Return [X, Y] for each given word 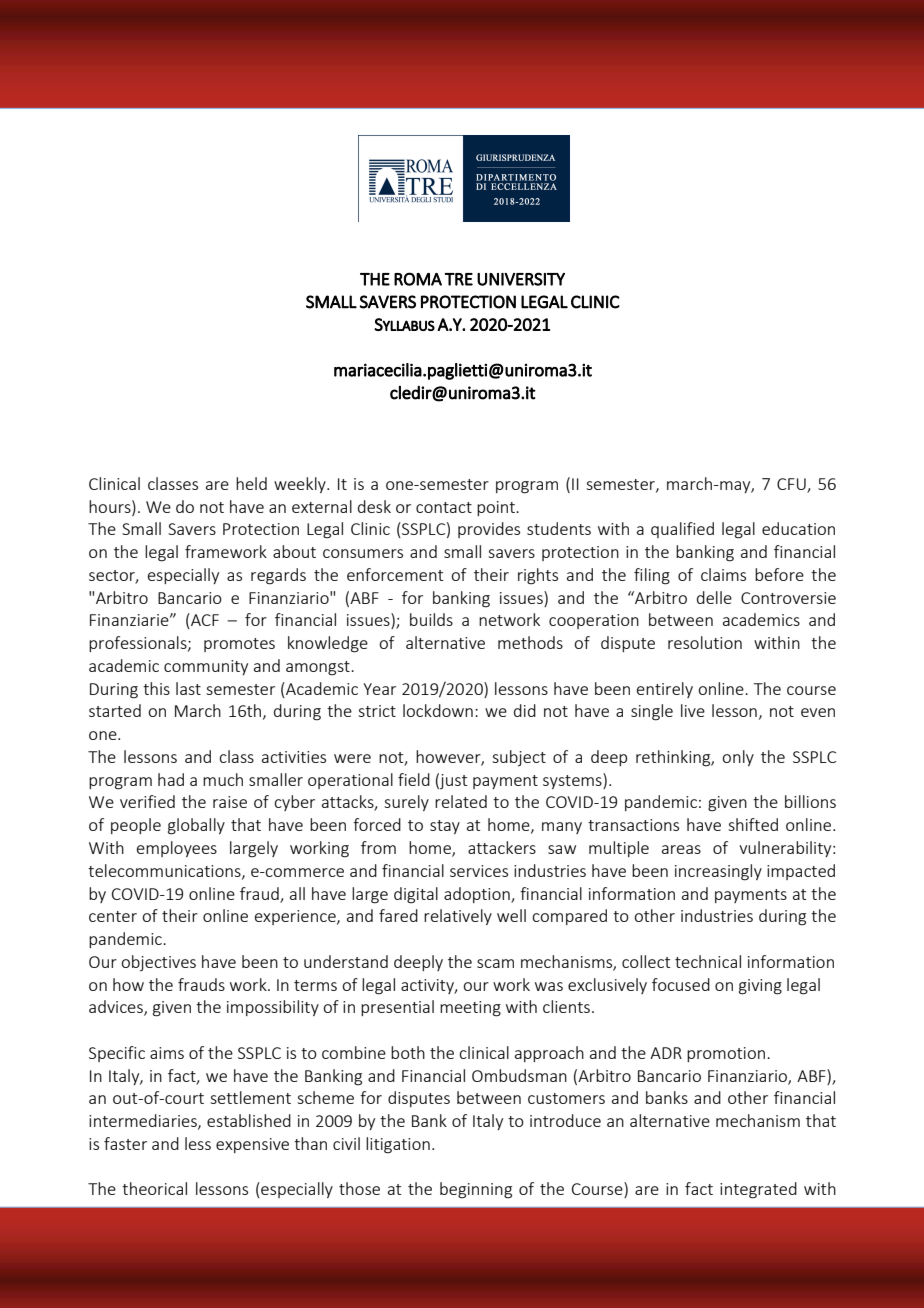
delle [714, 597]
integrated [758, 1190]
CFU [792, 485]
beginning [476, 1190]
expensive [252, 1145]
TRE [459, 279]
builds [431, 619]
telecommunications [165, 871]
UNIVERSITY [521, 279]
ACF [204, 621]
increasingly [718, 872]
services [479, 871]
